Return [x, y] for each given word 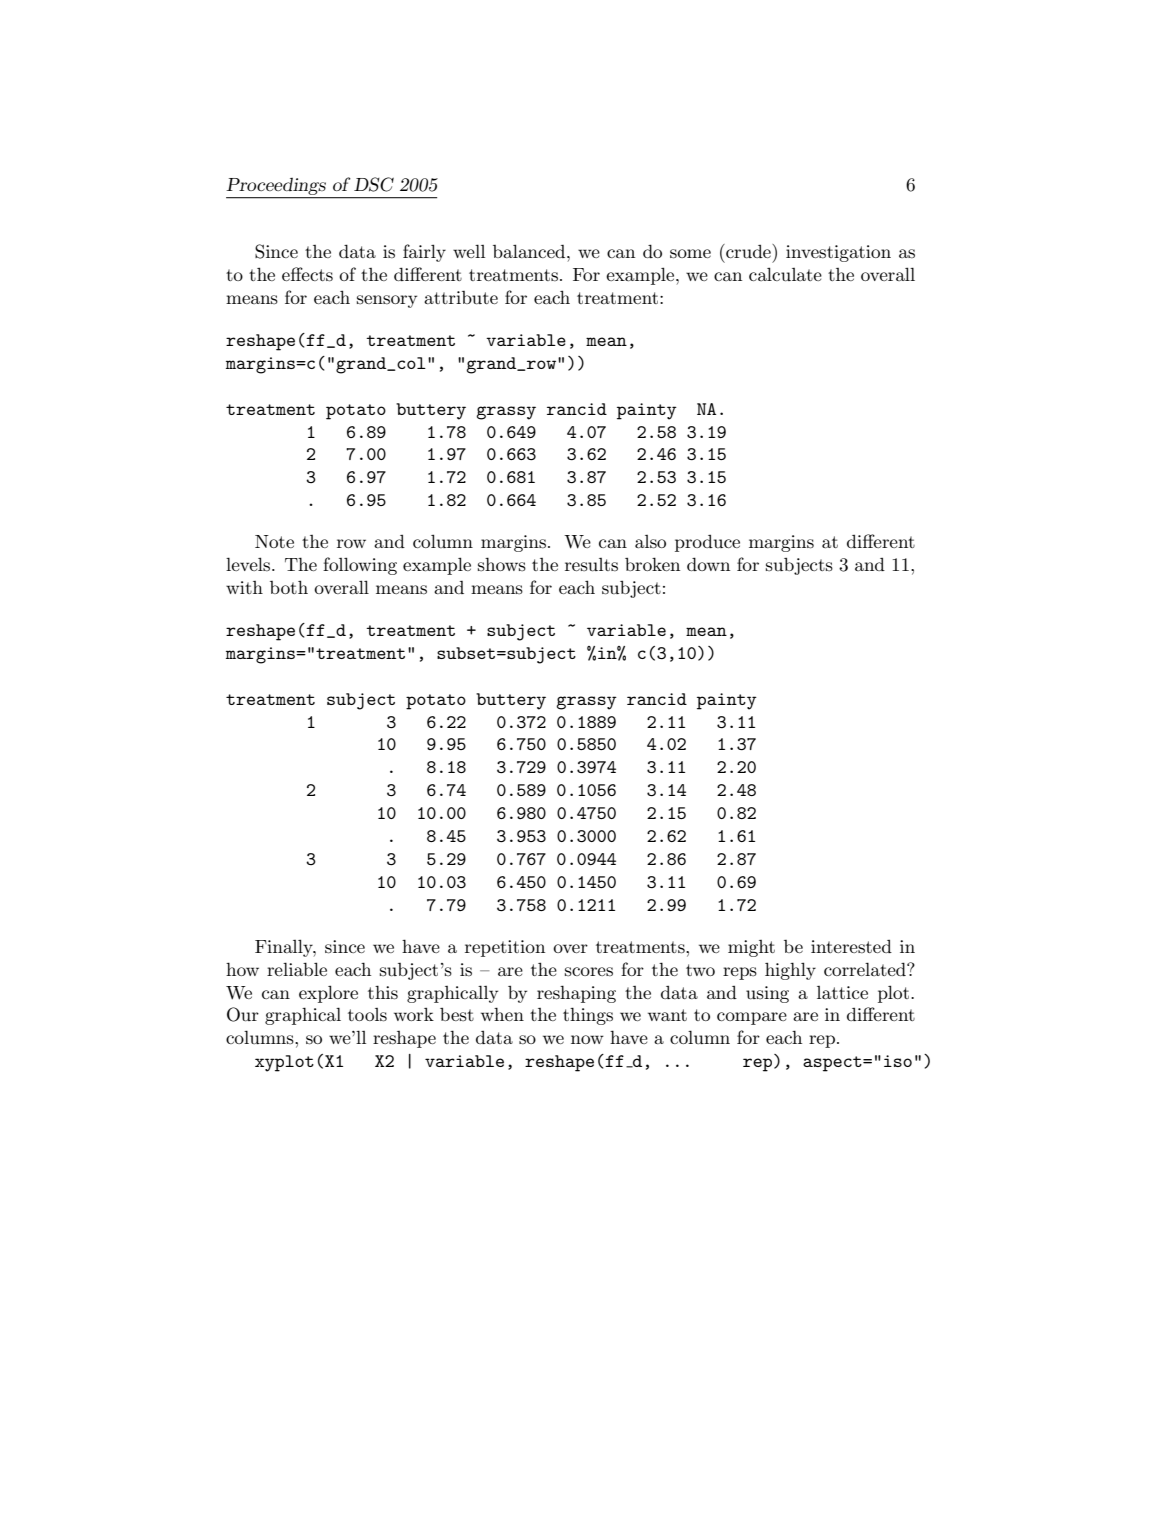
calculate [785, 274]
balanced [530, 251]
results [591, 565]
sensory [387, 301]
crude [748, 251]
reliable [297, 969]
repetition [505, 948]
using [767, 994]
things [588, 1016]
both [289, 587]
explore [328, 994]
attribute [461, 298]
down [708, 564]
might [751, 948]
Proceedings [277, 188]
